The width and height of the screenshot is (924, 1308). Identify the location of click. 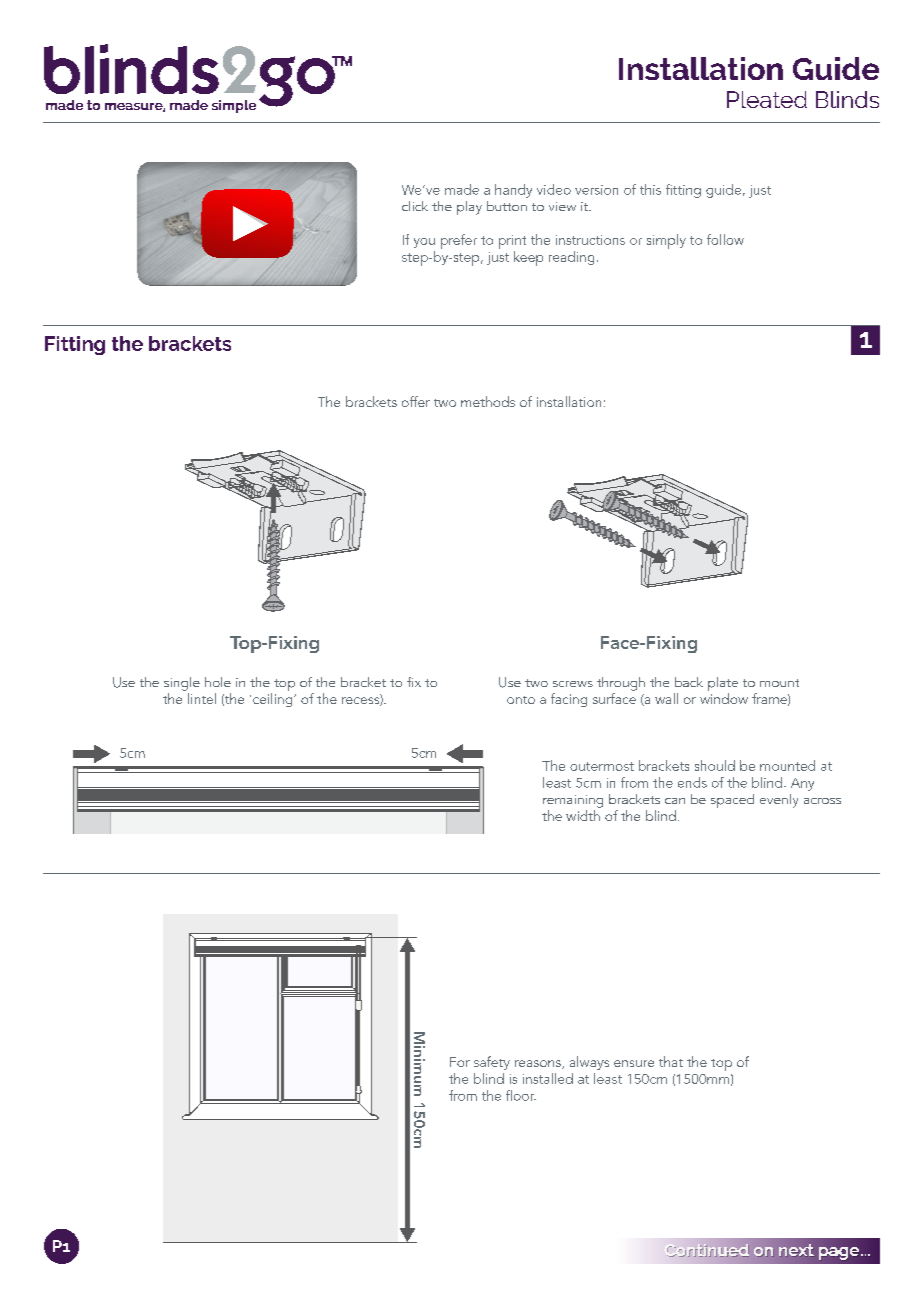
(415, 206).
